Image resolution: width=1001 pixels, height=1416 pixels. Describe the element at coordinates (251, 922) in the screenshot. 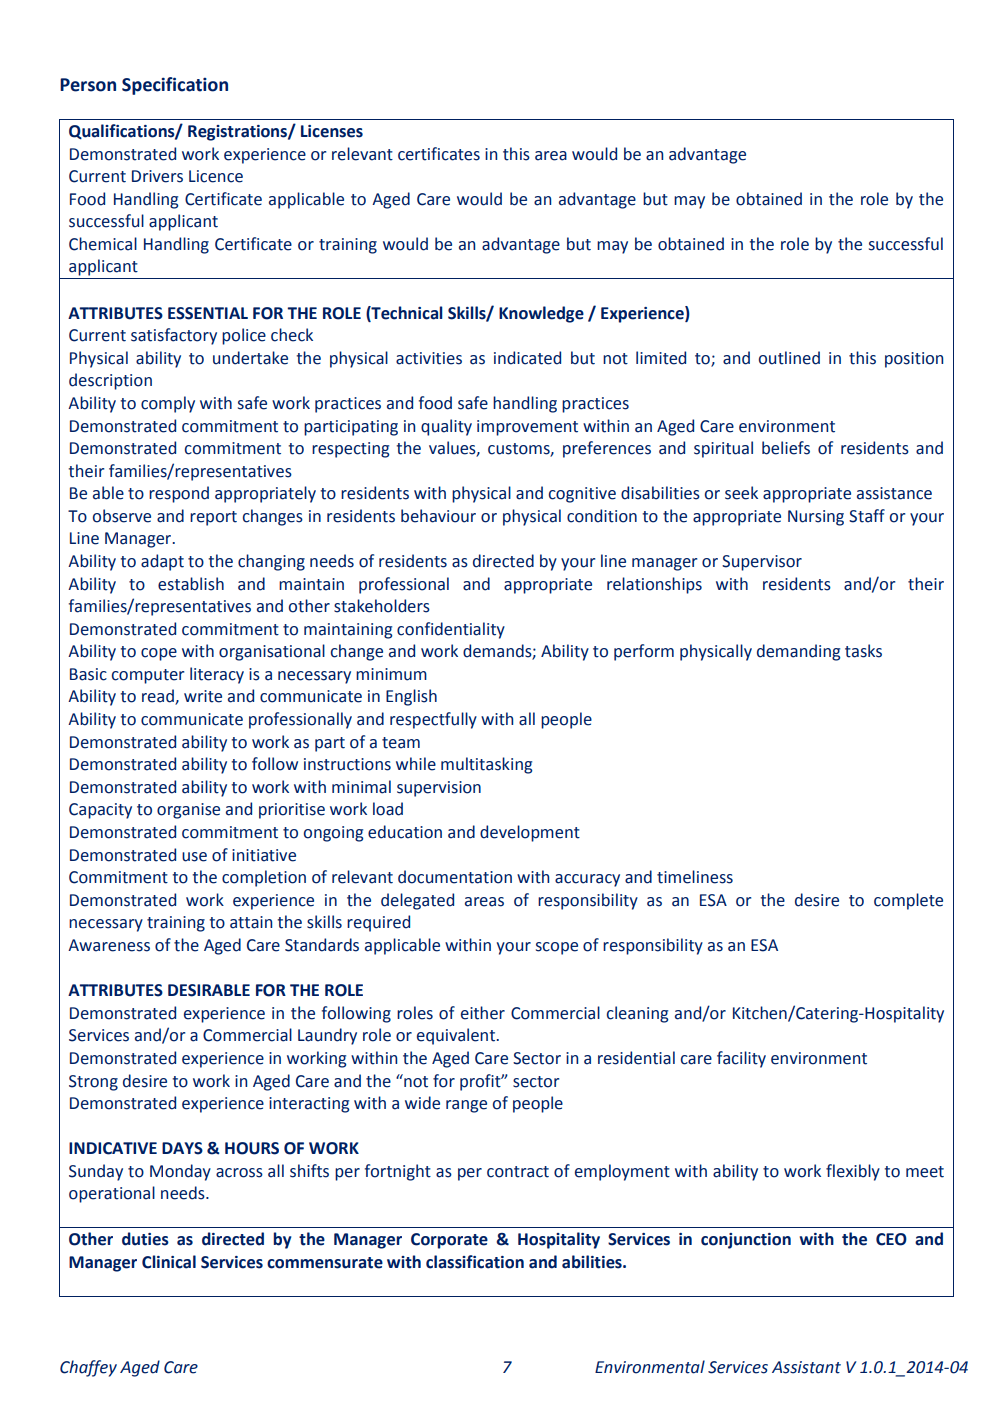

I see `attain` at that location.
